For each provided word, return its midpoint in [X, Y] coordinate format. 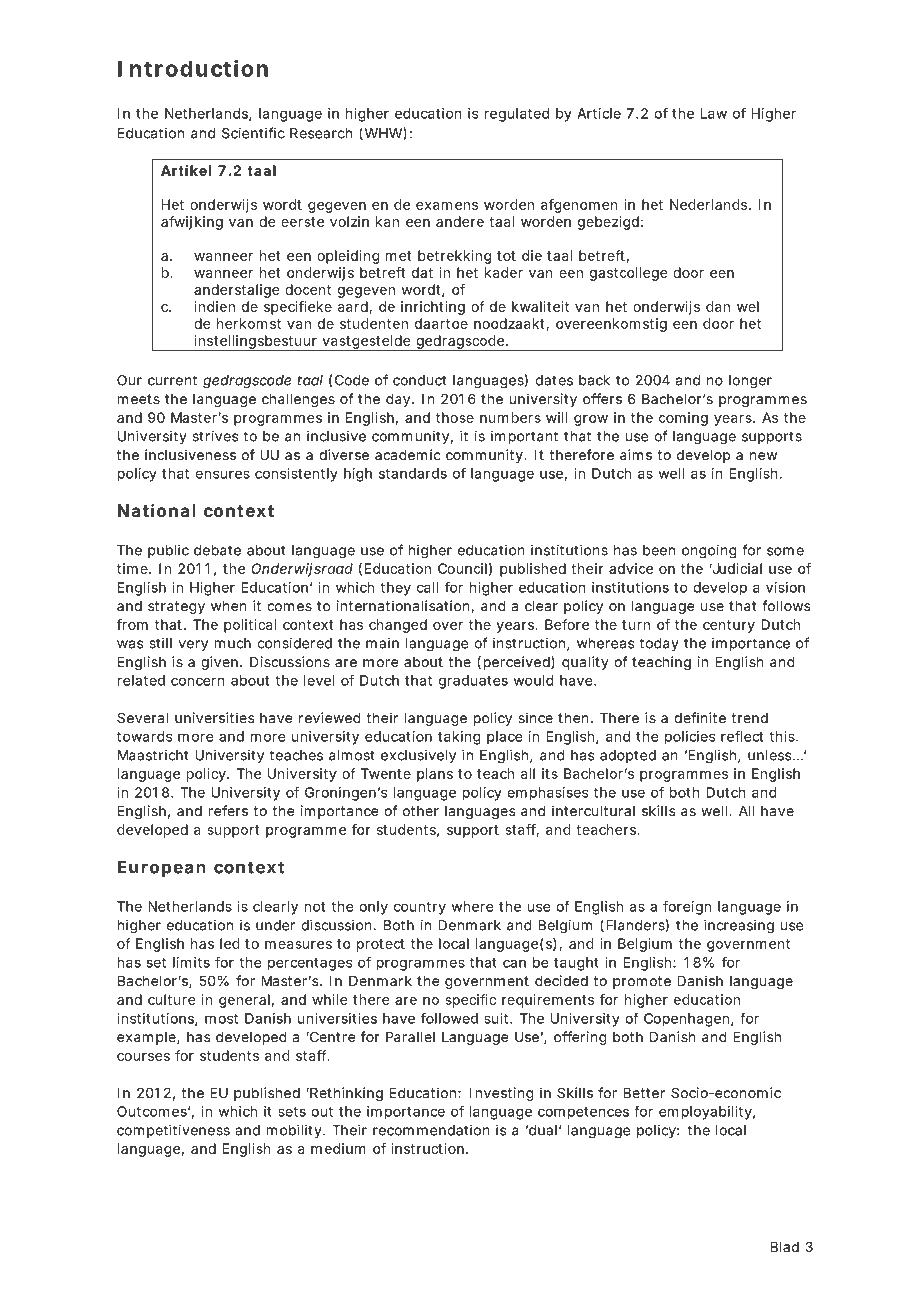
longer [750, 382]
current [172, 380]
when [229, 605]
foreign [687, 908]
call [428, 587]
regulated [516, 115]
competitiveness [173, 1131]
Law [714, 113]
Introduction [193, 68]
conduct [419, 380]
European [162, 868]
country [420, 908]
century [729, 626]
